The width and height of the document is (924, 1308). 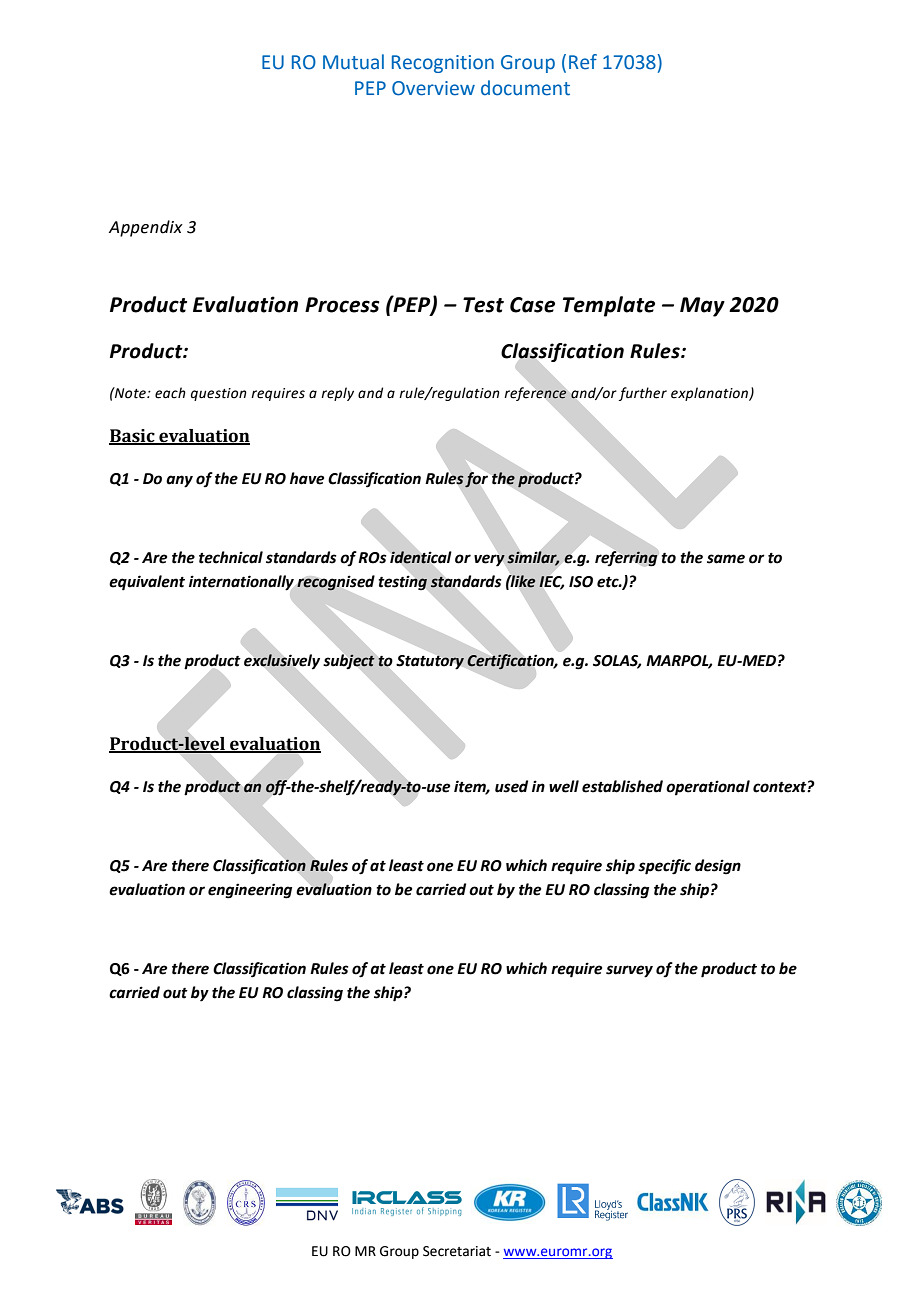 I want to click on Secretariat, so click(x=457, y=1251).
